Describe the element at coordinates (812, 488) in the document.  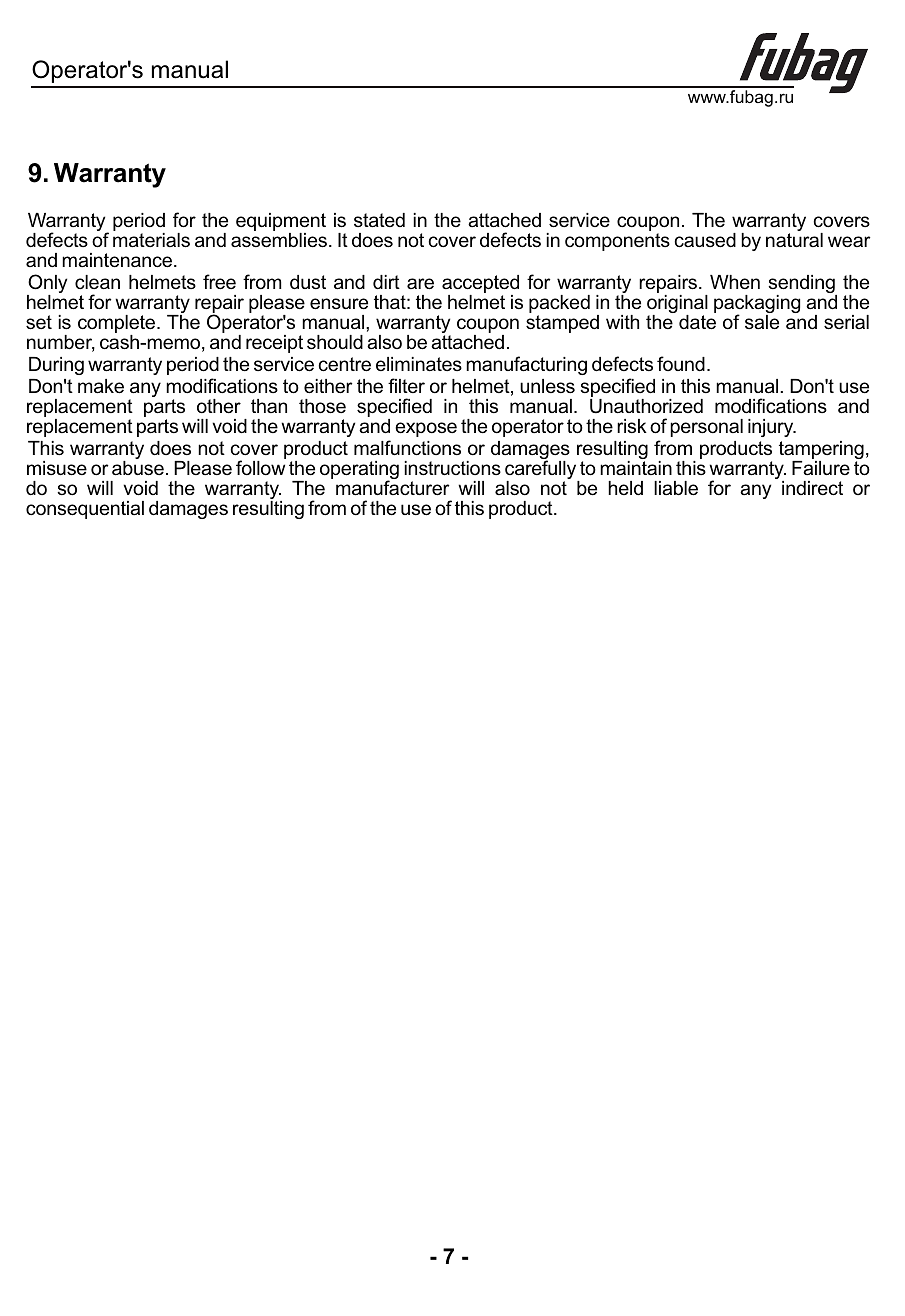
I see `indirect` at that location.
